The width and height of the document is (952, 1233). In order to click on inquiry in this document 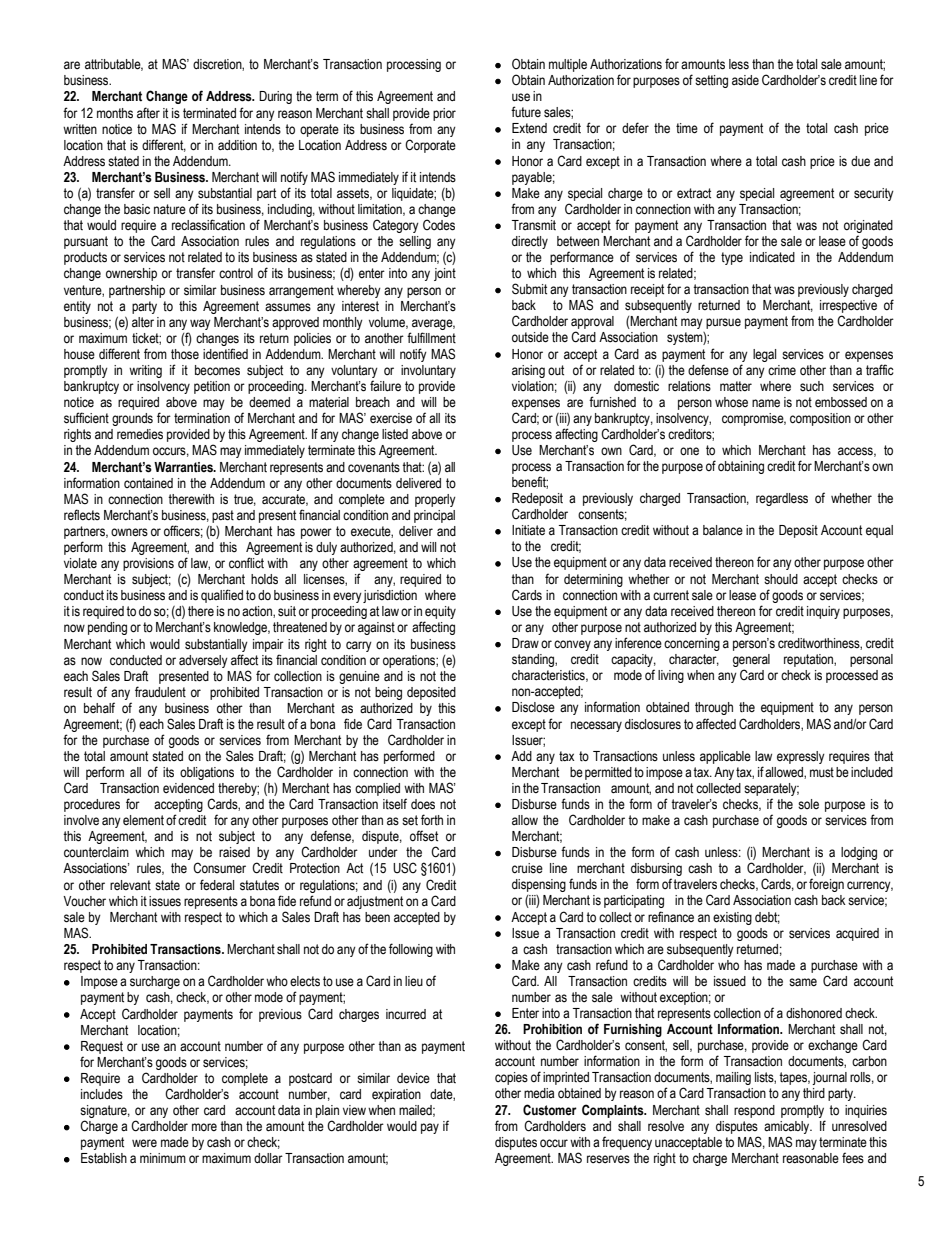, I will do `click(823, 612)`.
